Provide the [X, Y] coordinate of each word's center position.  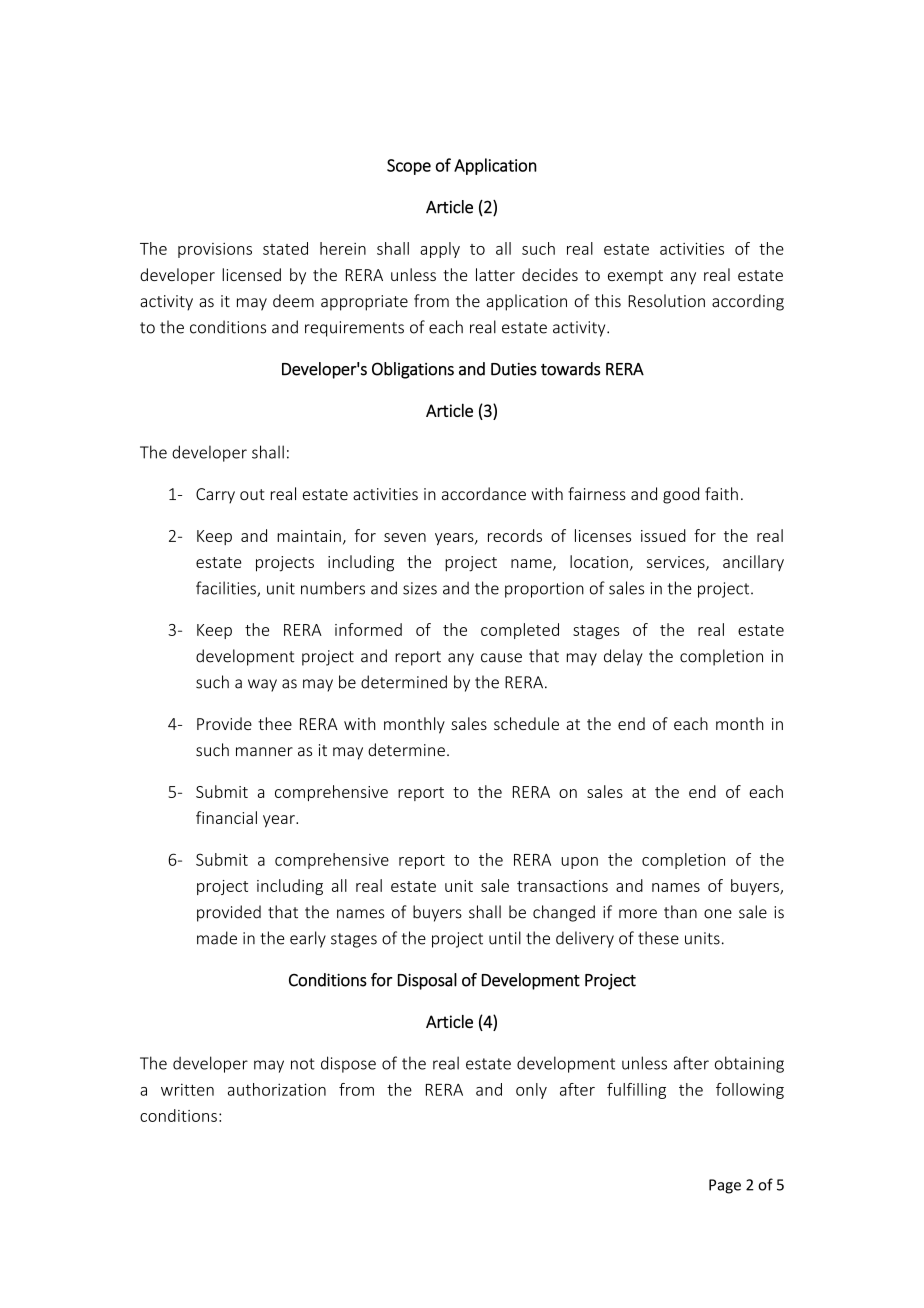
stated [285, 248]
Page [725, 1186]
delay [623, 657]
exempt [635, 277]
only [531, 1091]
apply [440, 250]
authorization [277, 1089]
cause [501, 658]
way [262, 685]
